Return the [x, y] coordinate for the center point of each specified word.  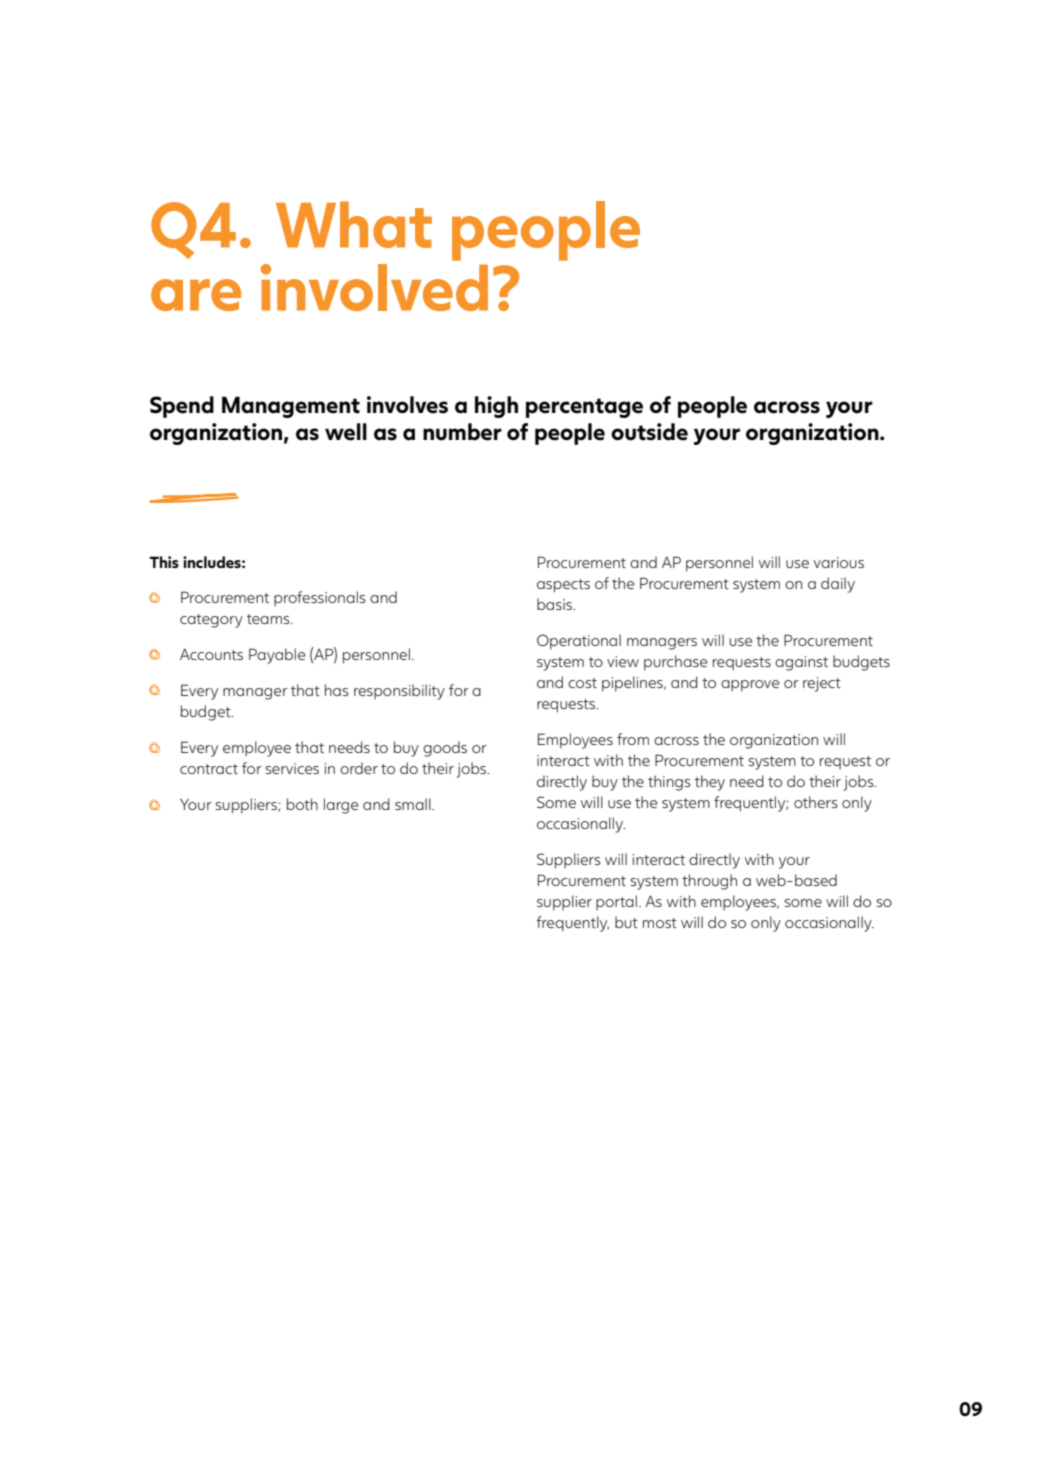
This [164, 562]
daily [838, 585]
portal [616, 902]
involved [374, 287]
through [709, 882]
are [196, 295]
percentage [584, 408]
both [302, 804]
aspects [563, 586]
